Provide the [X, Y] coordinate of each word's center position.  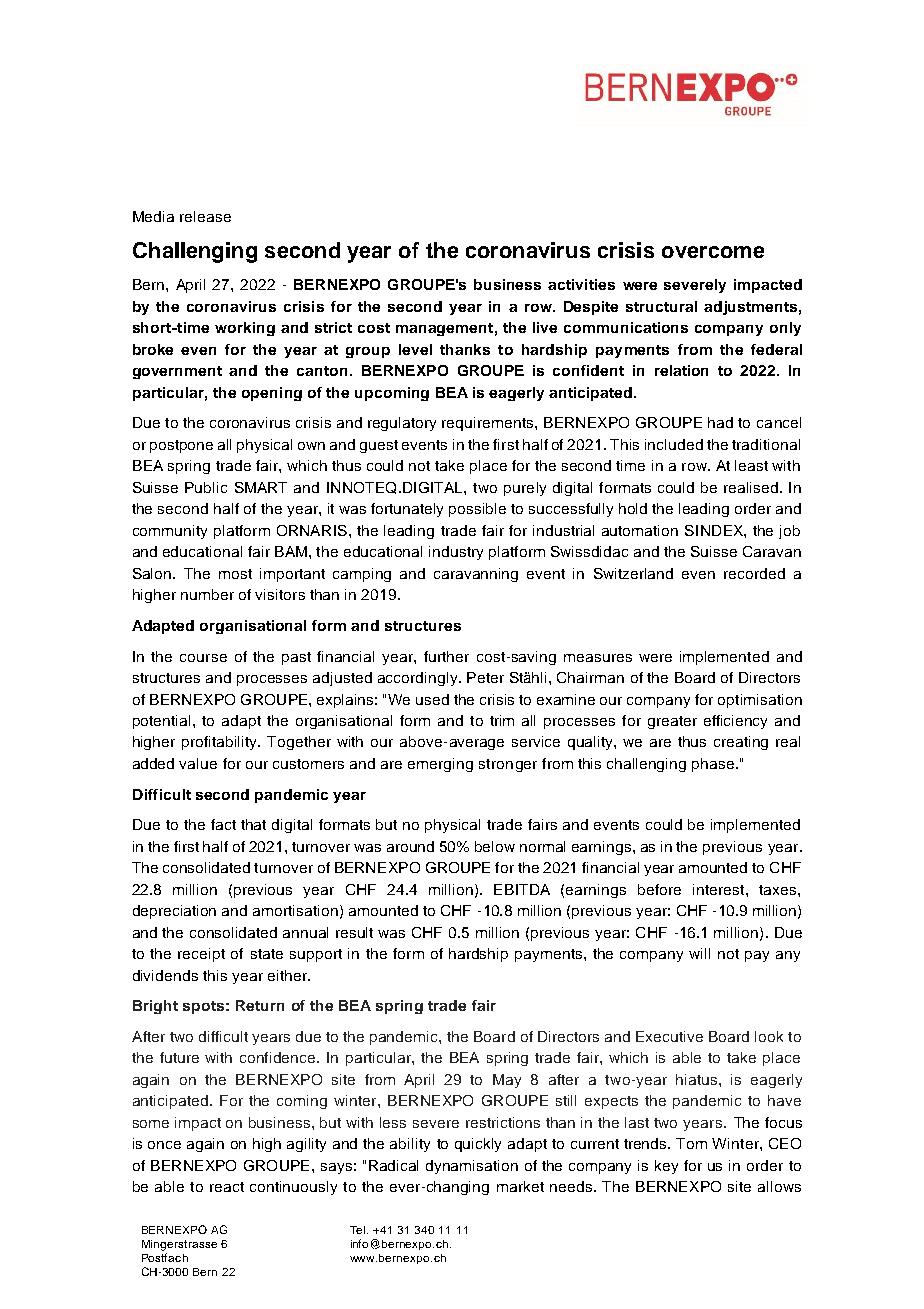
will [699, 953]
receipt [201, 955]
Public [206, 487]
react [227, 1187]
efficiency [735, 722]
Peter [485, 677]
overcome [713, 252]
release [205, 216]
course [203, 658]
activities [581, 284]
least [751, 465]
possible [477, 510]
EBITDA [522, 889]
